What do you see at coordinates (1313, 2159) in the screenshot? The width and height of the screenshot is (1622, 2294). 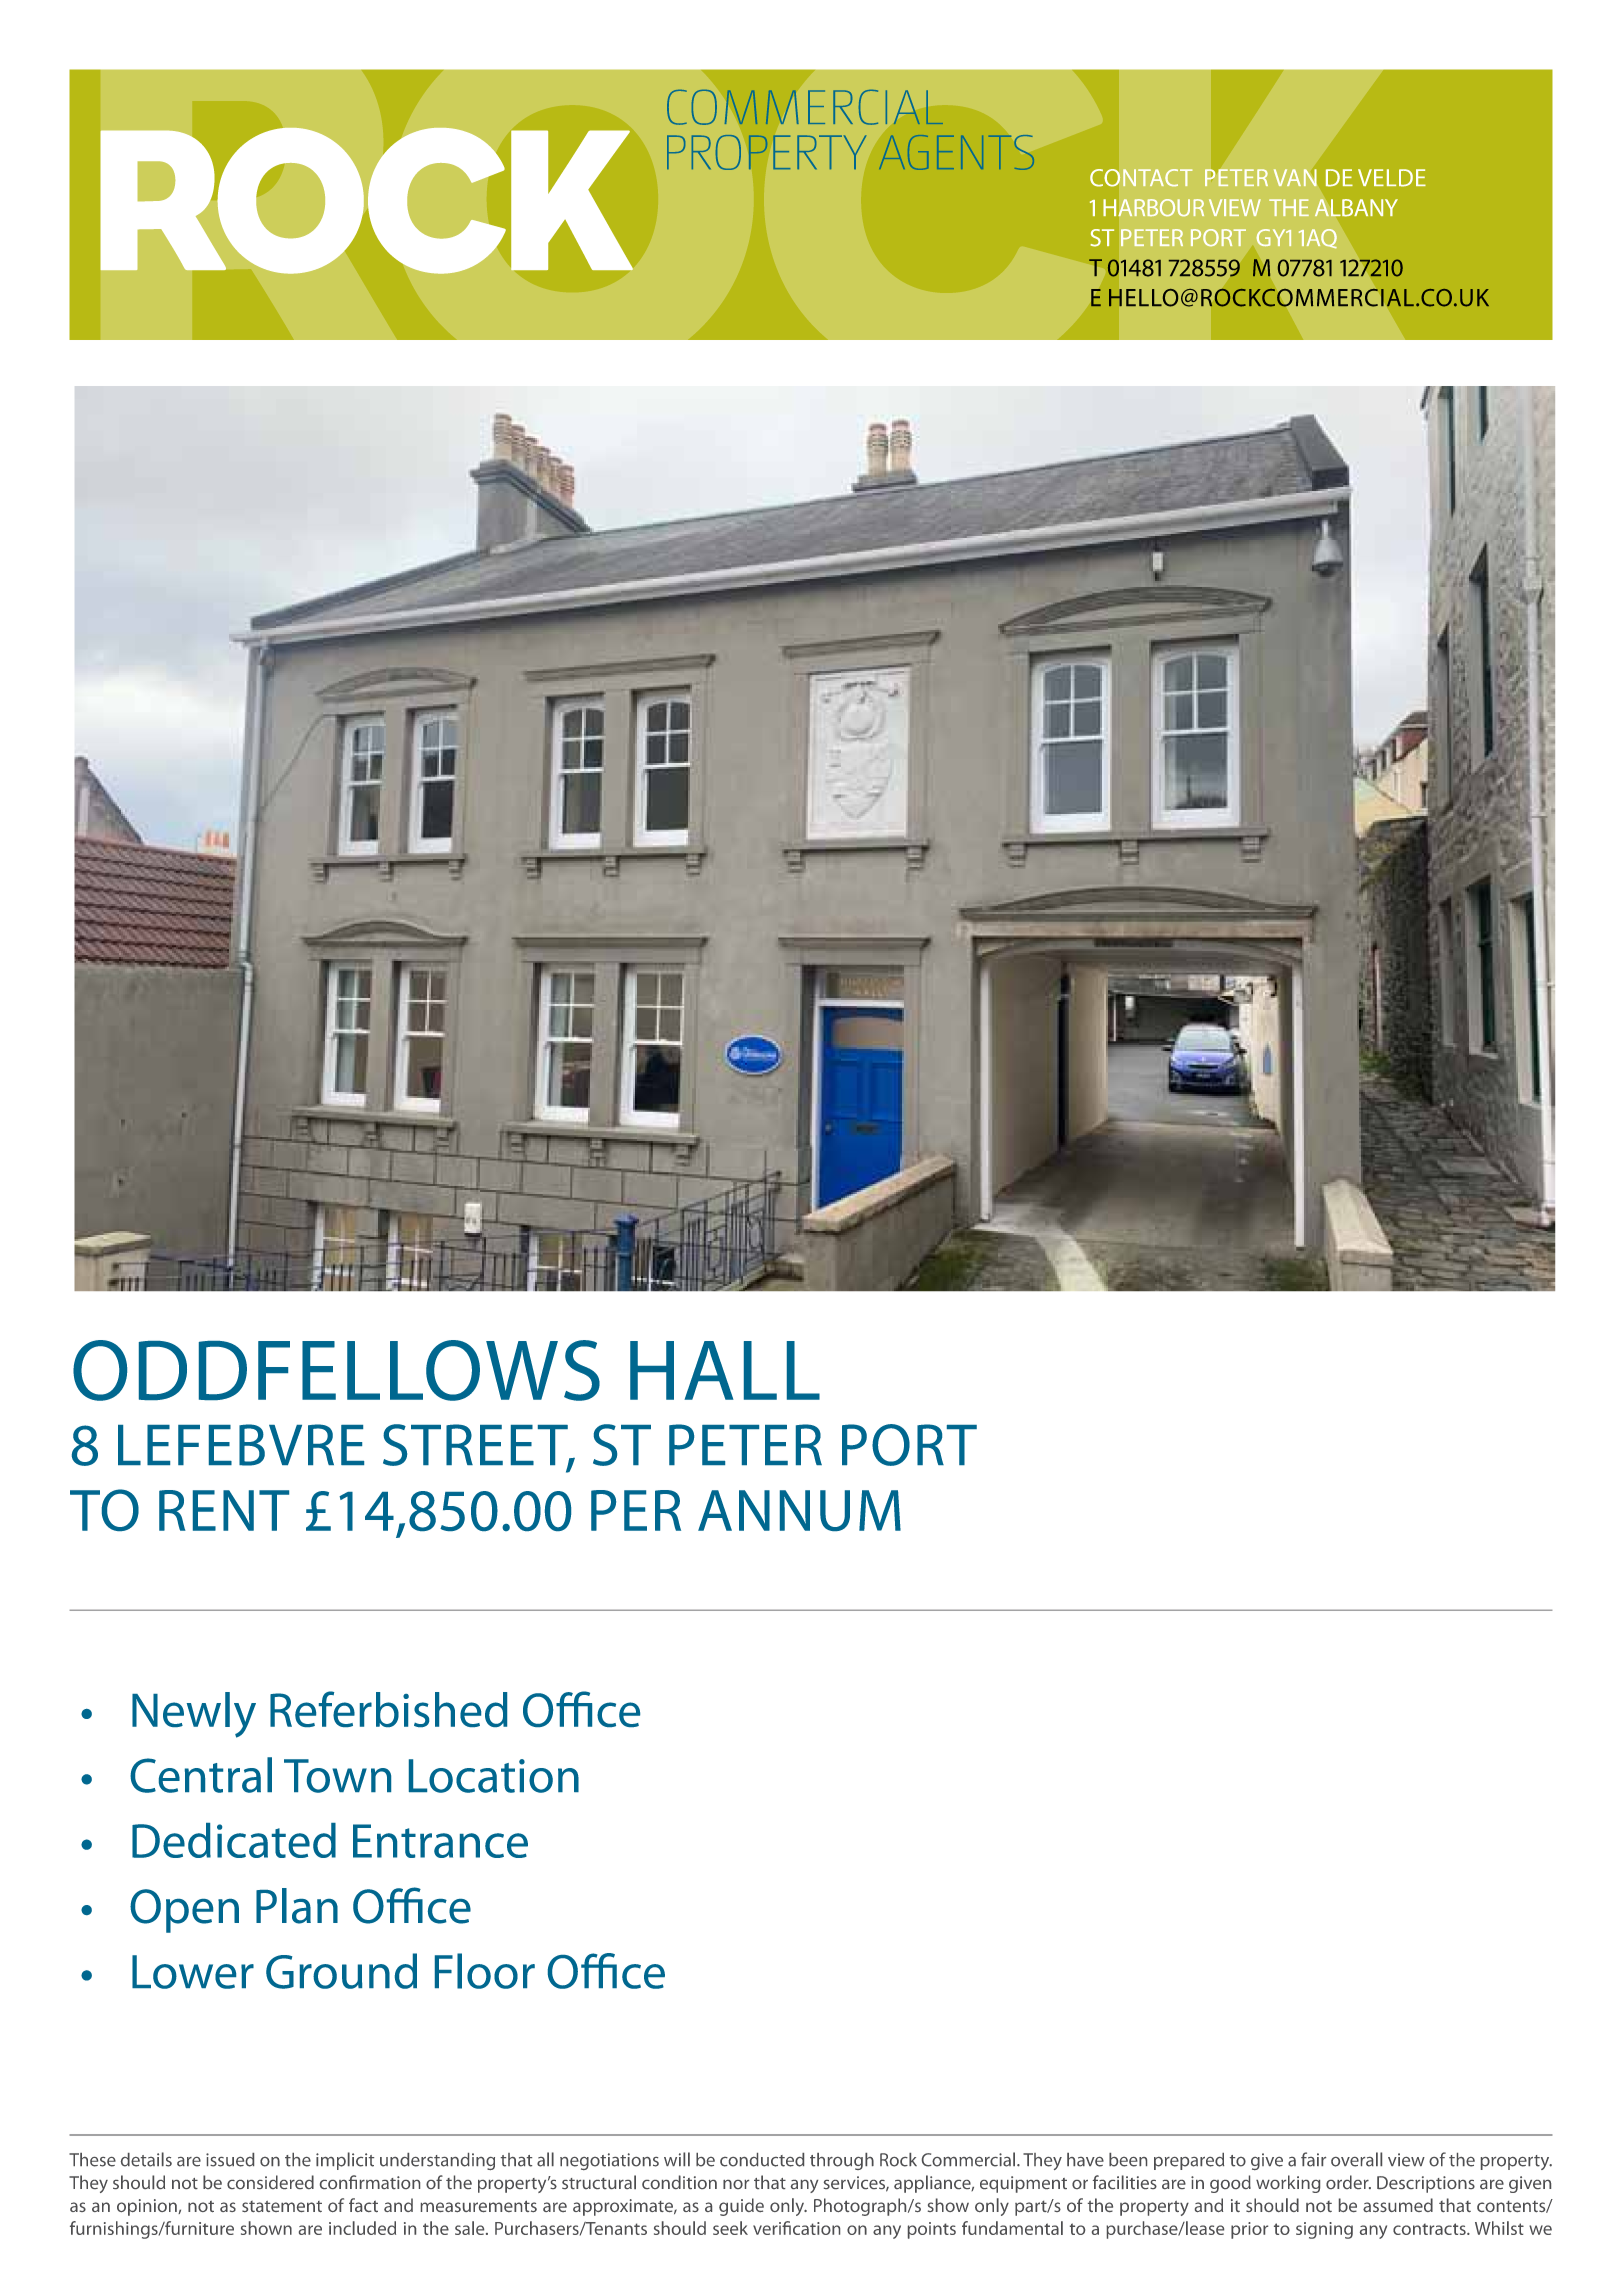 I see `fair` at bounding box center [1313, 2159].
